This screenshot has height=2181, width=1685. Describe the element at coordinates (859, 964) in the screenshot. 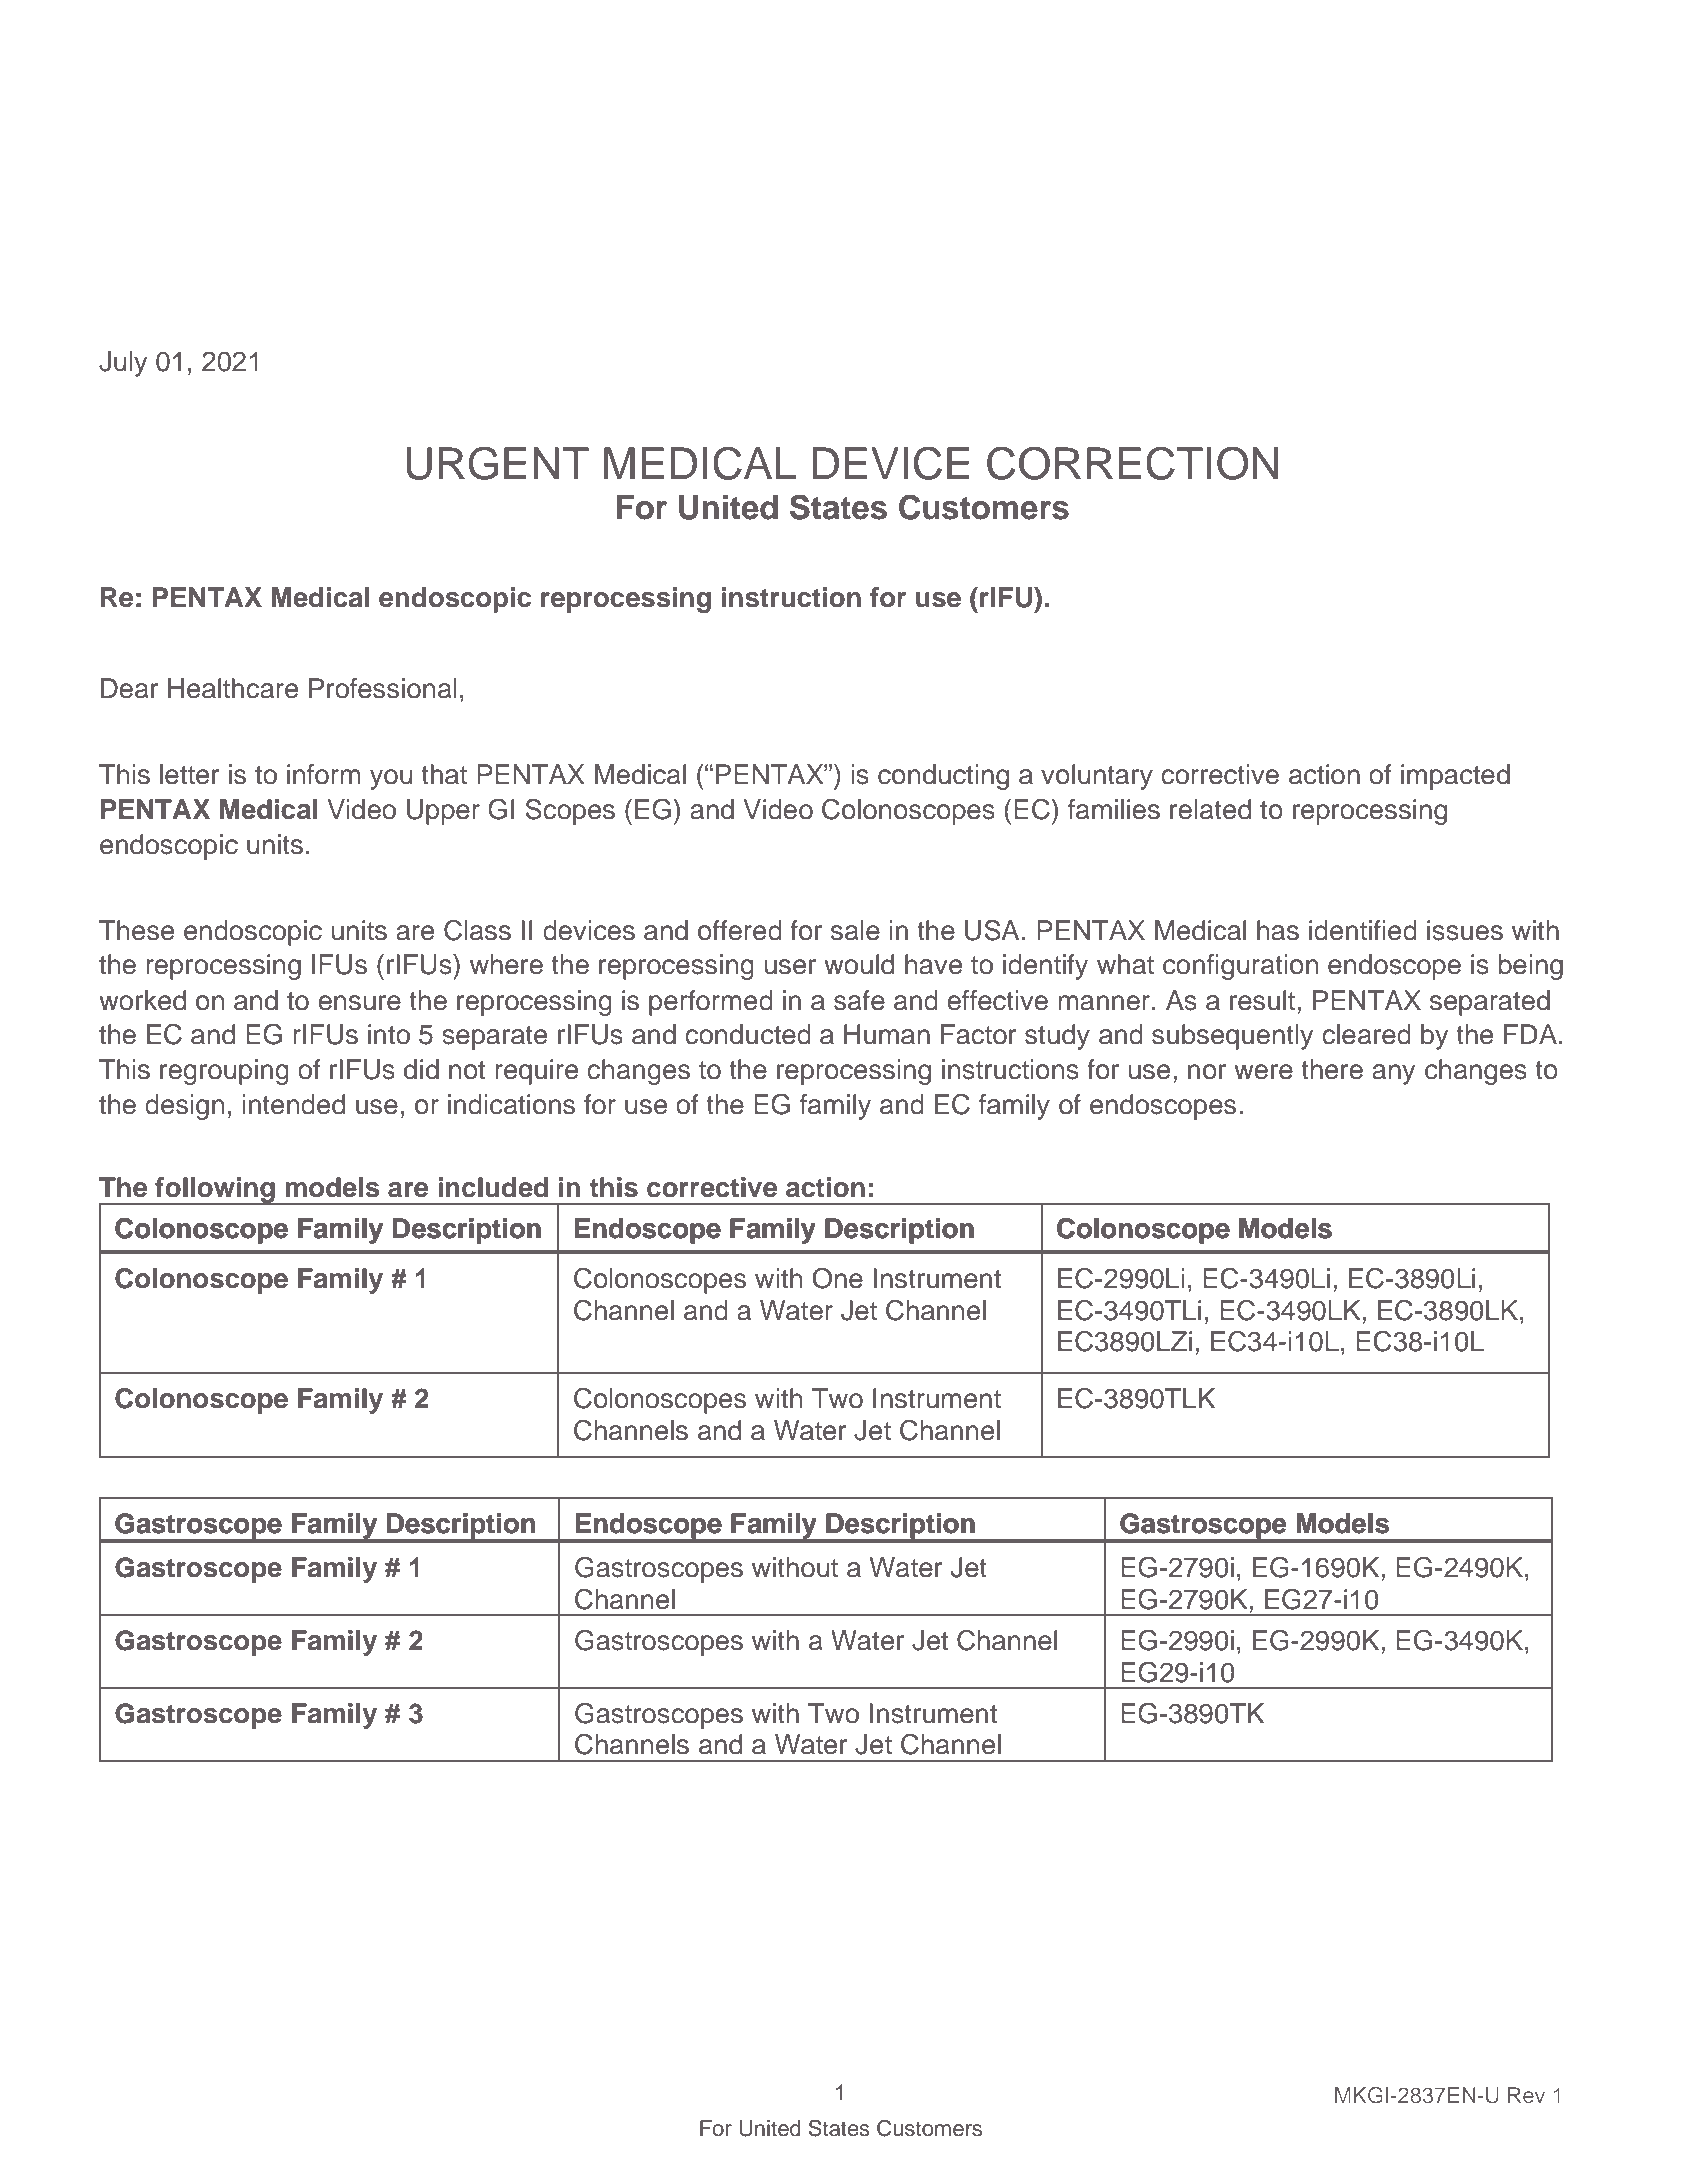

I see `would` at that location.
